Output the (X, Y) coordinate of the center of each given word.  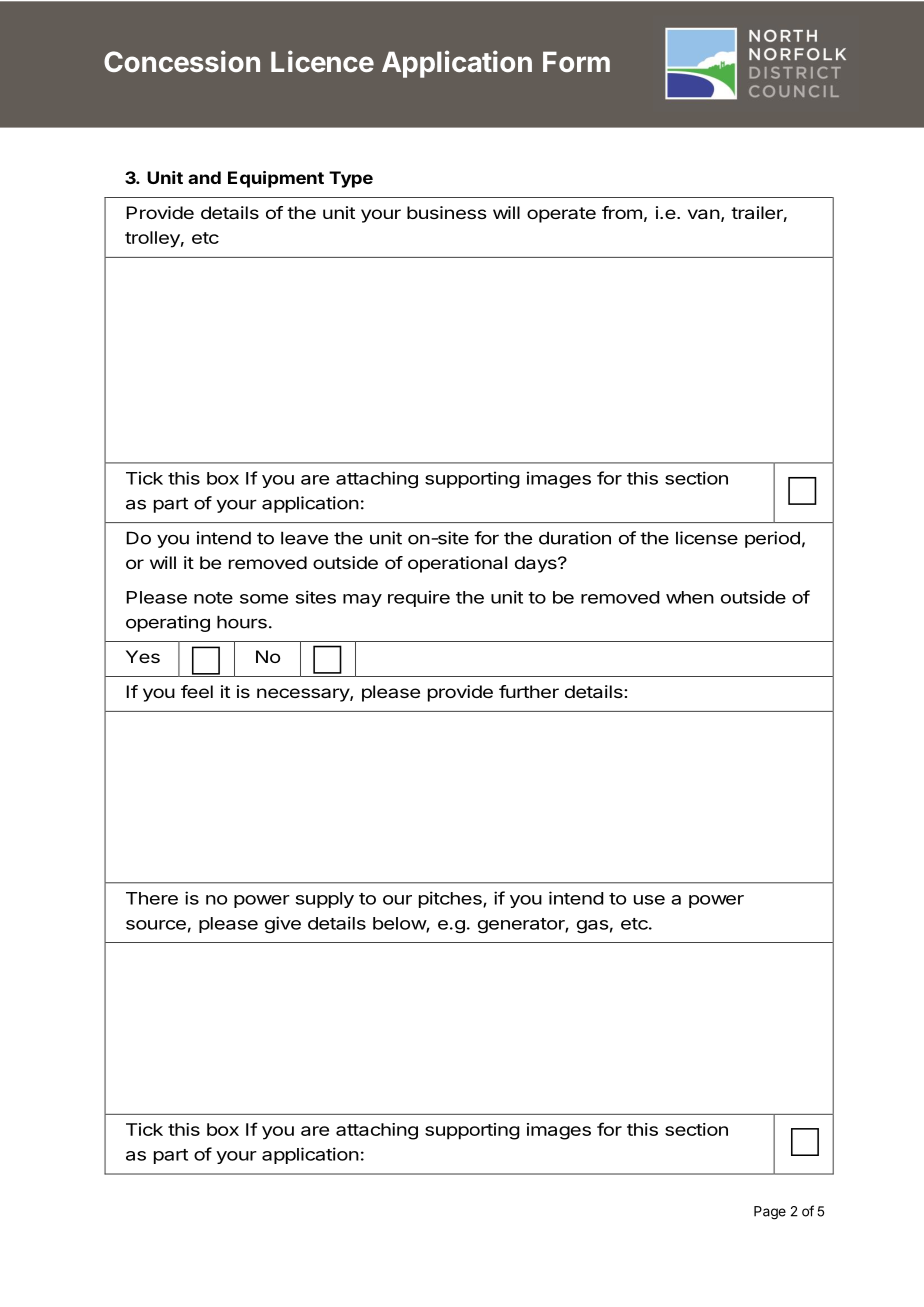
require (419, 598)
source (156, 925)
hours (242, 622)
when (690, 597)
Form (576, 61)
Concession (182, 61)
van (704, 214)
